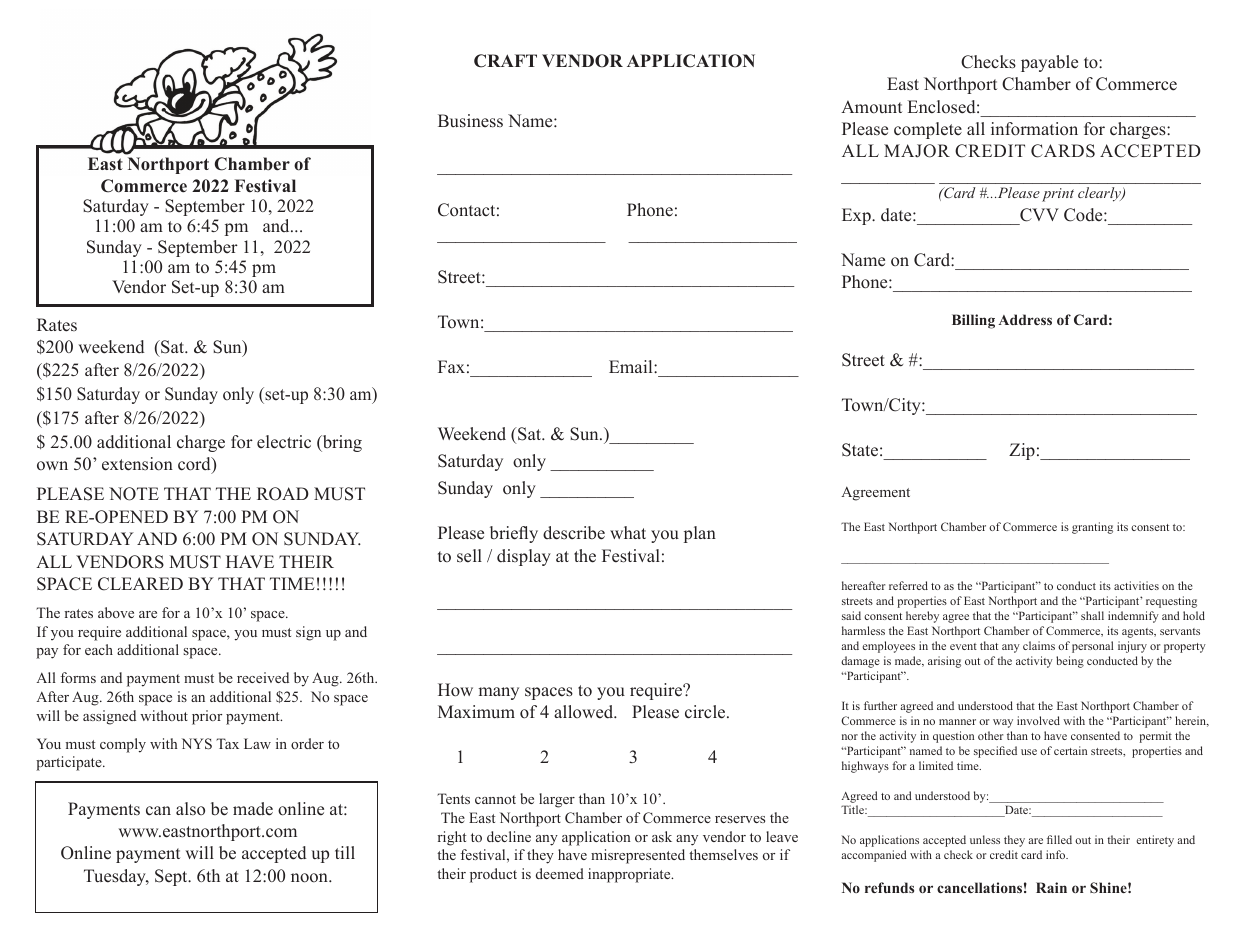 The image size is (1233, 952). Describe the element at coordinates (470, 121) in the page. I see `Business` at that location.
